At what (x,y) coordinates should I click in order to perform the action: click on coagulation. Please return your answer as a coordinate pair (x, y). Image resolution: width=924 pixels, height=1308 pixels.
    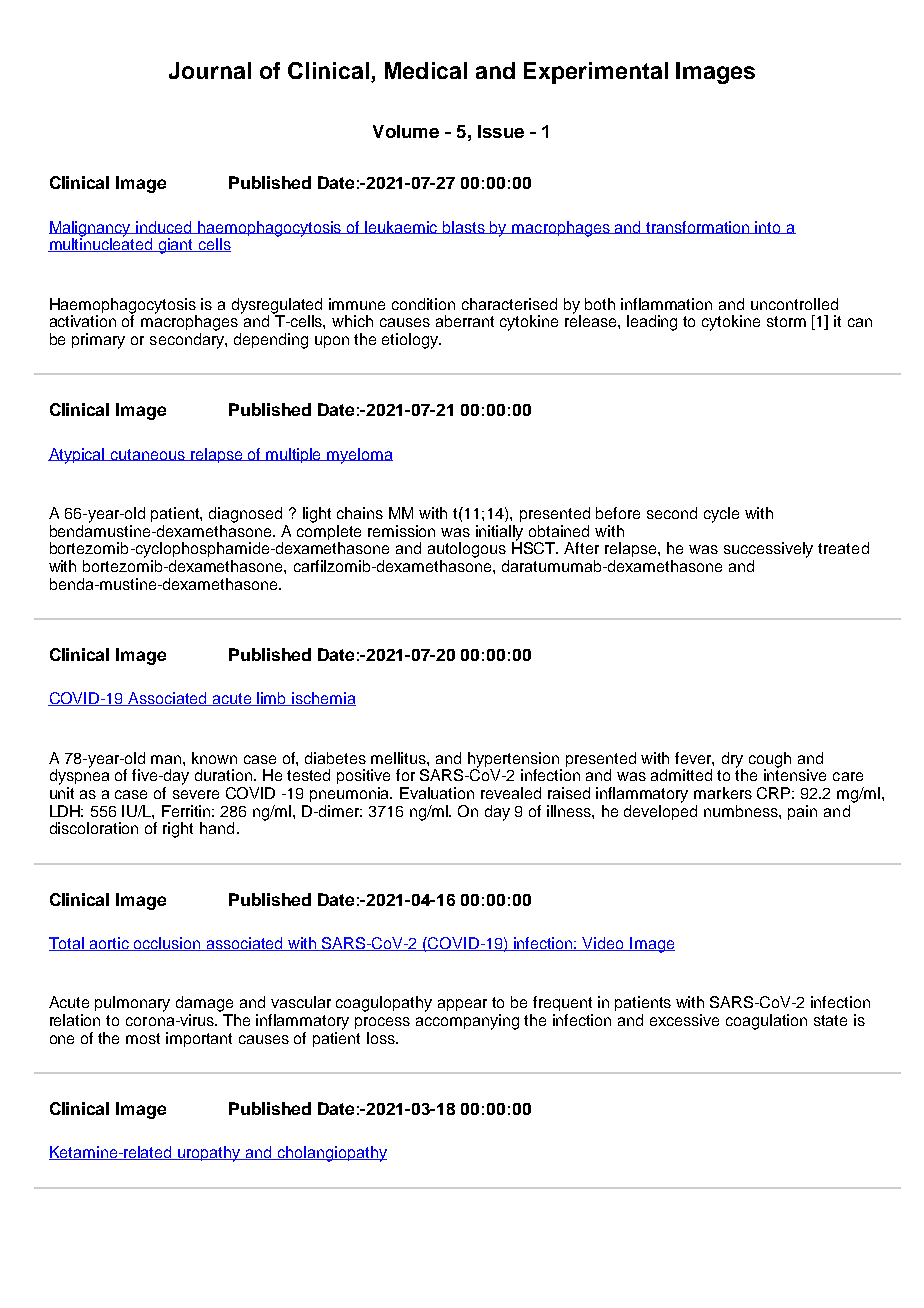
    Looking at the image, I should click on (766, 1022).
